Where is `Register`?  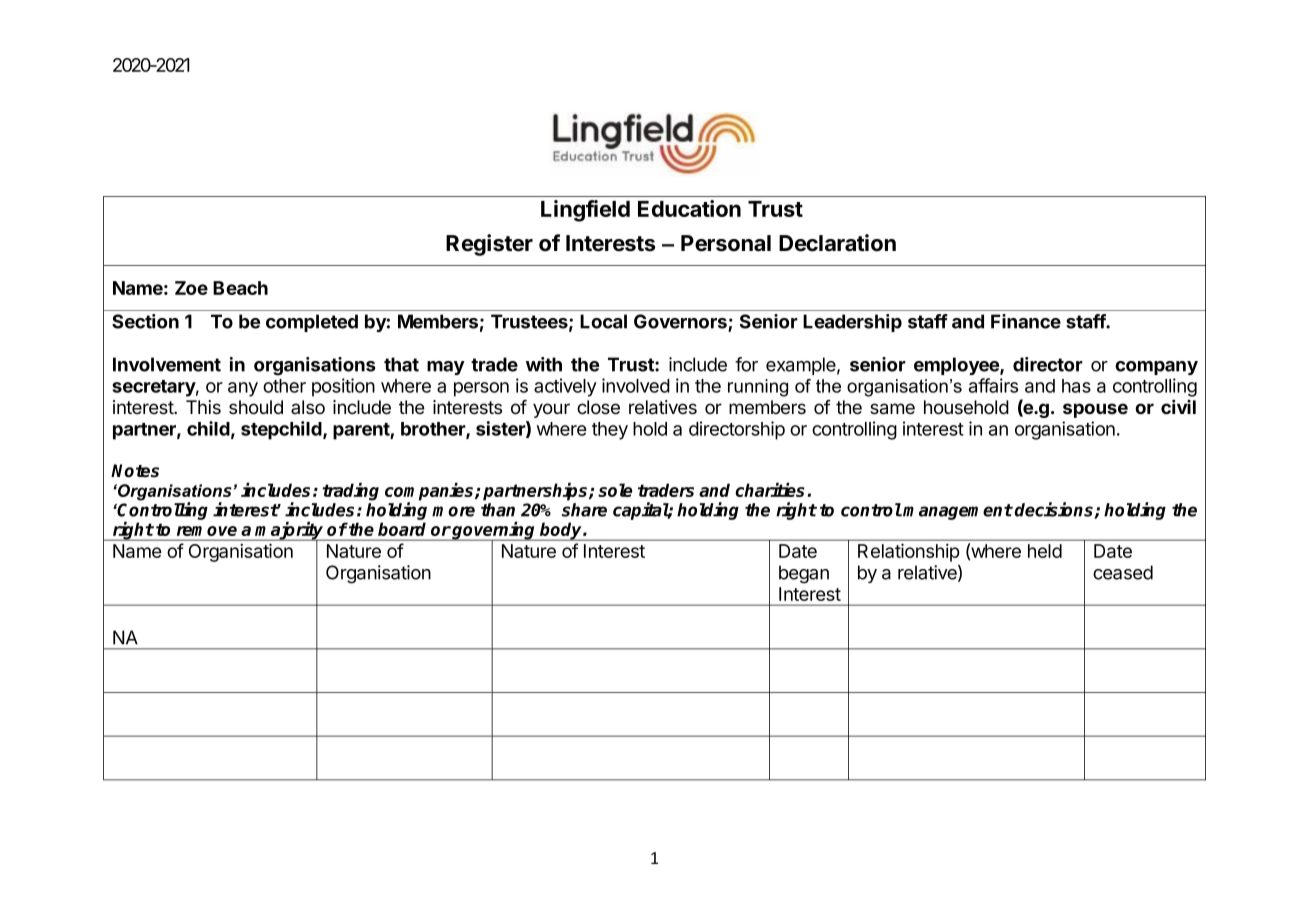
Register is located at coordinates (489, 245).
